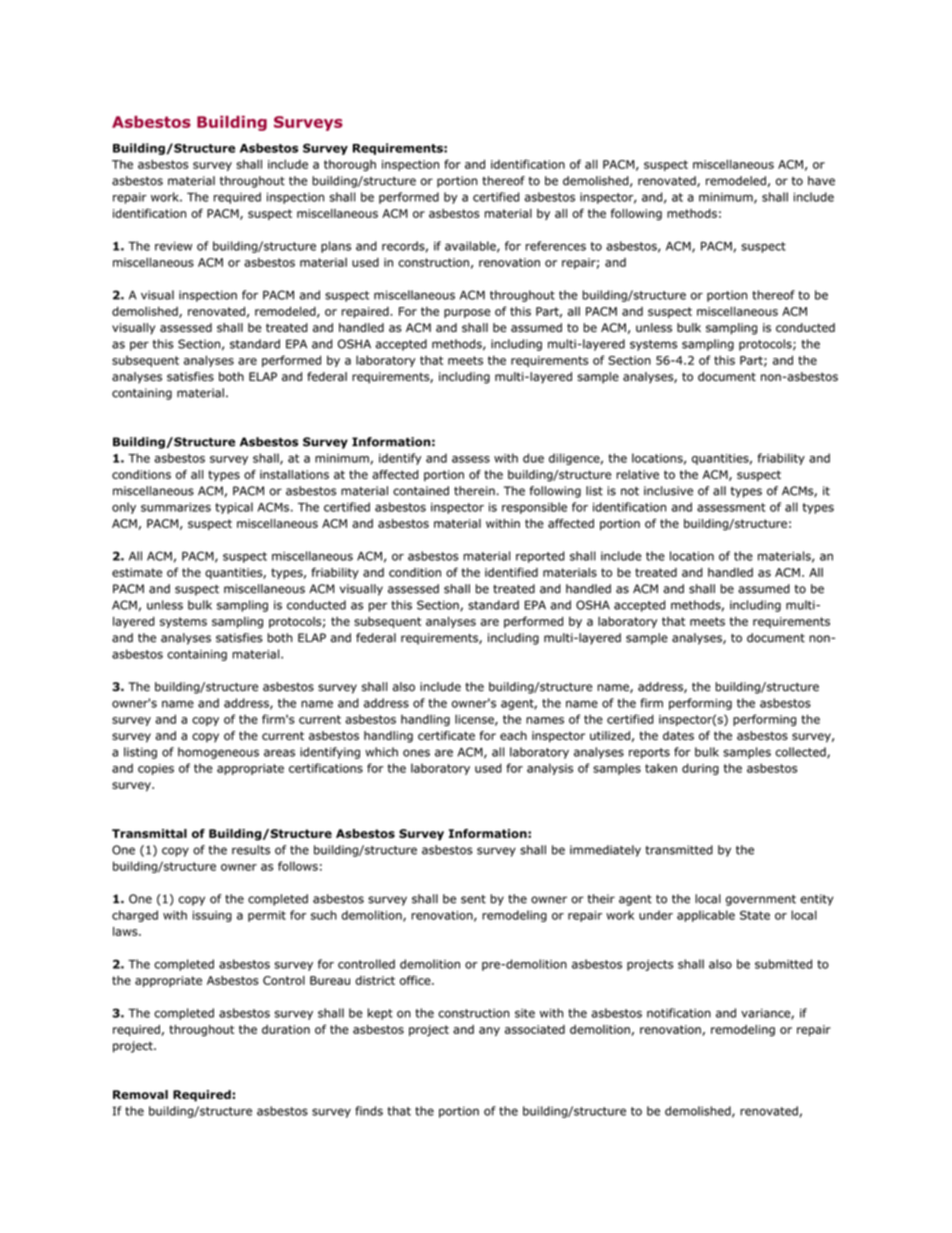  I want to click on ones, so click(416, 753).
